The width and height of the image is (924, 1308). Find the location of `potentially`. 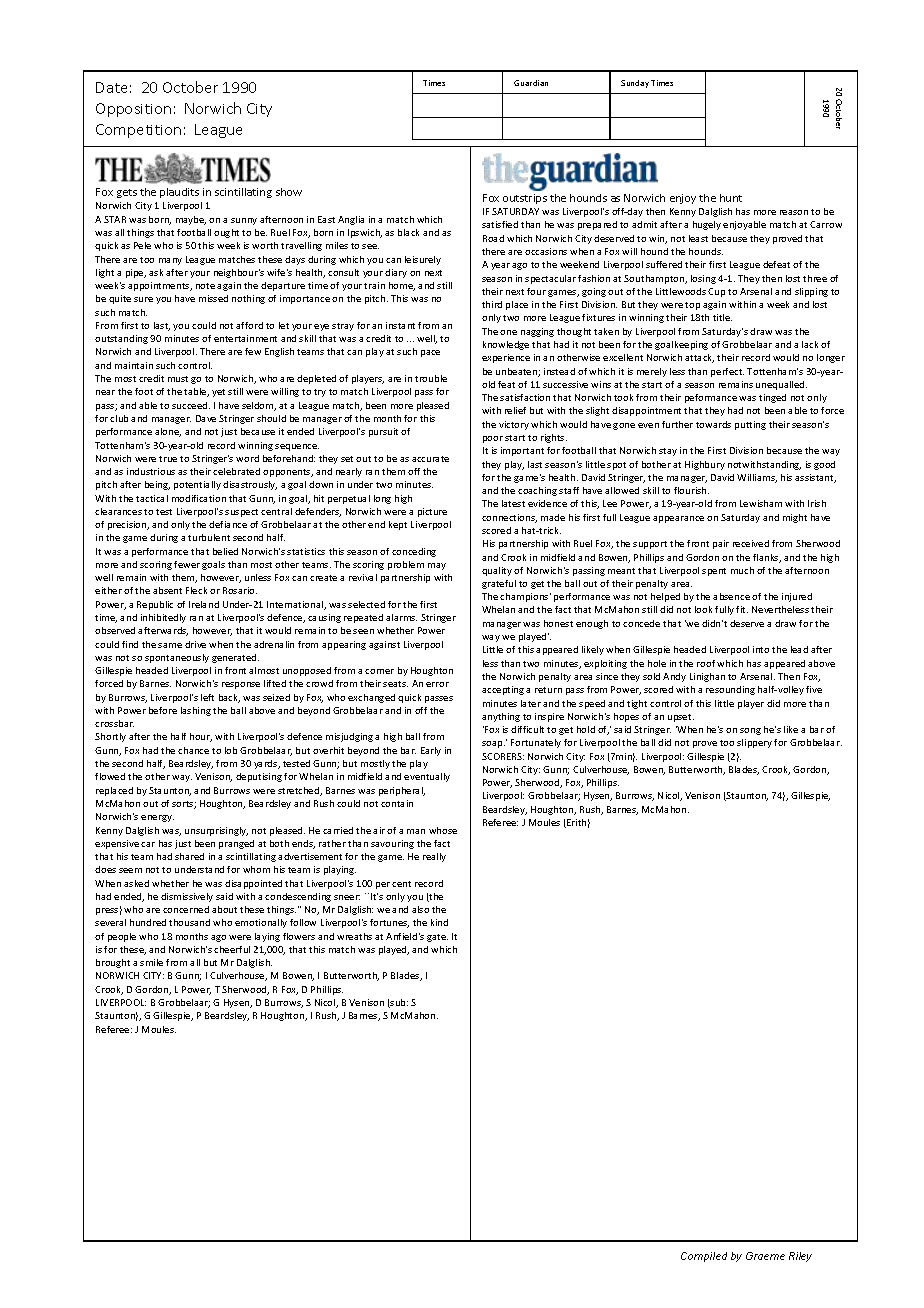

potentially is located at coordinates (197, 485).
